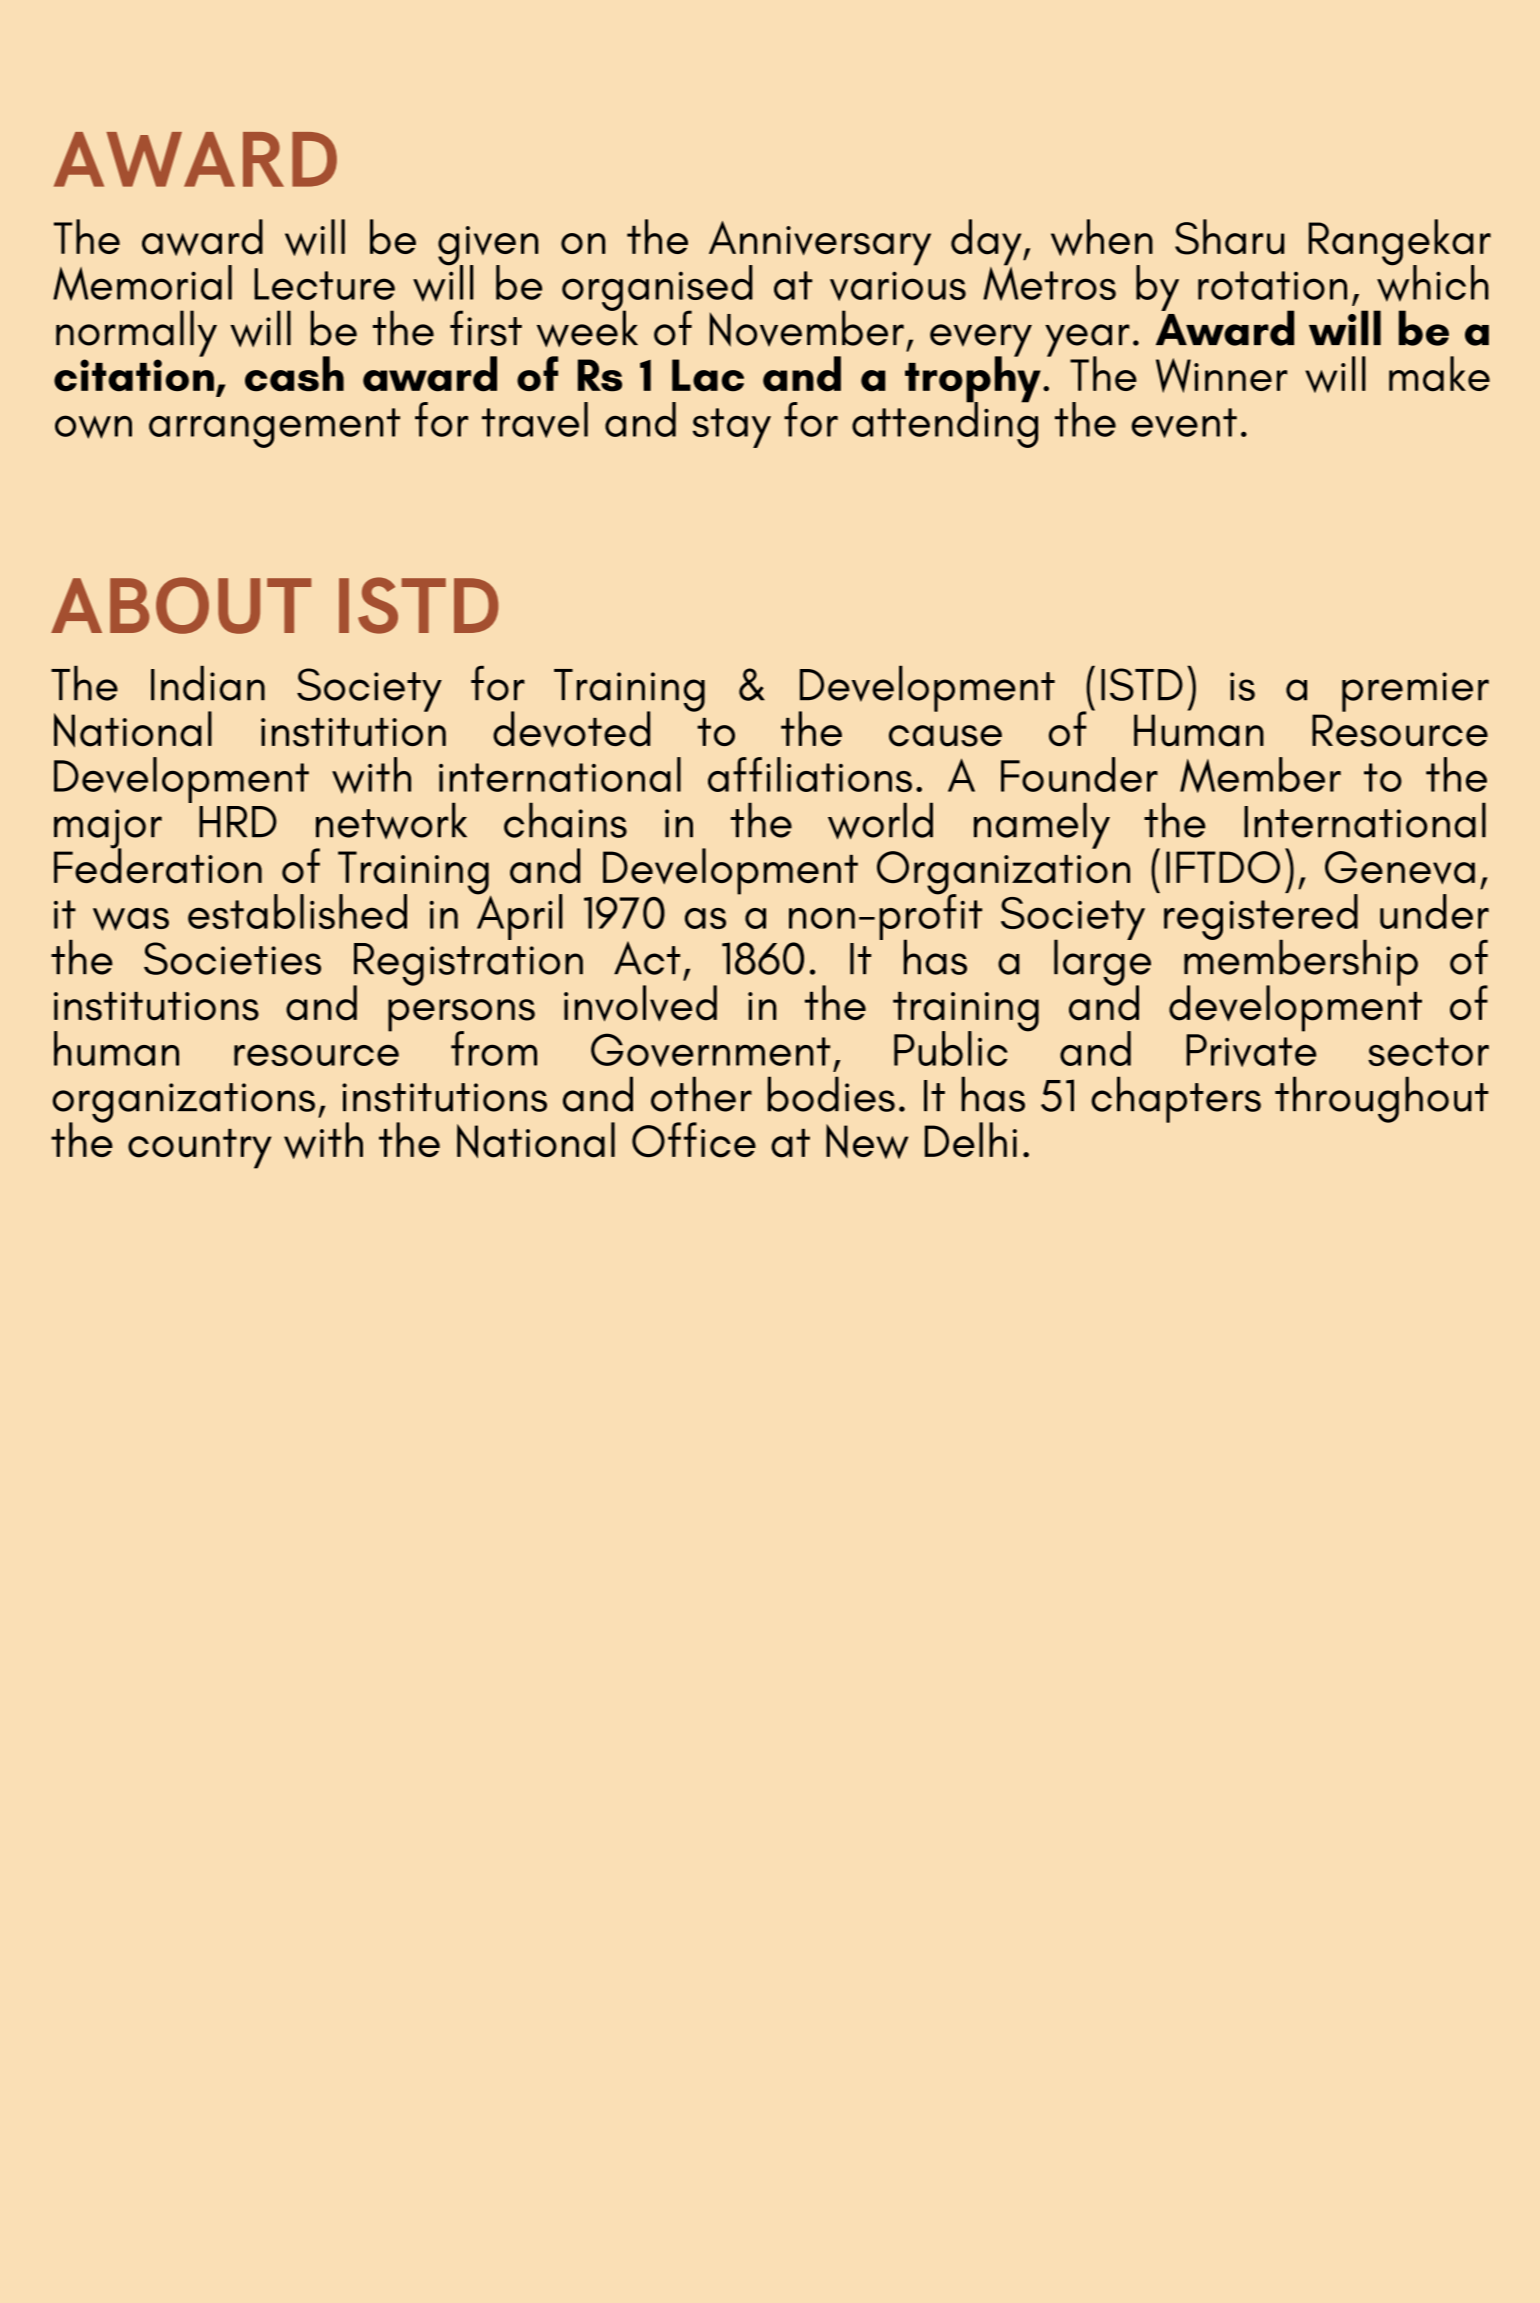 The height and width of the screenshot is (2303, 1540). Describe the element at coordinates (324, 284) in the screenshot. I see `Lecture` at that location.
